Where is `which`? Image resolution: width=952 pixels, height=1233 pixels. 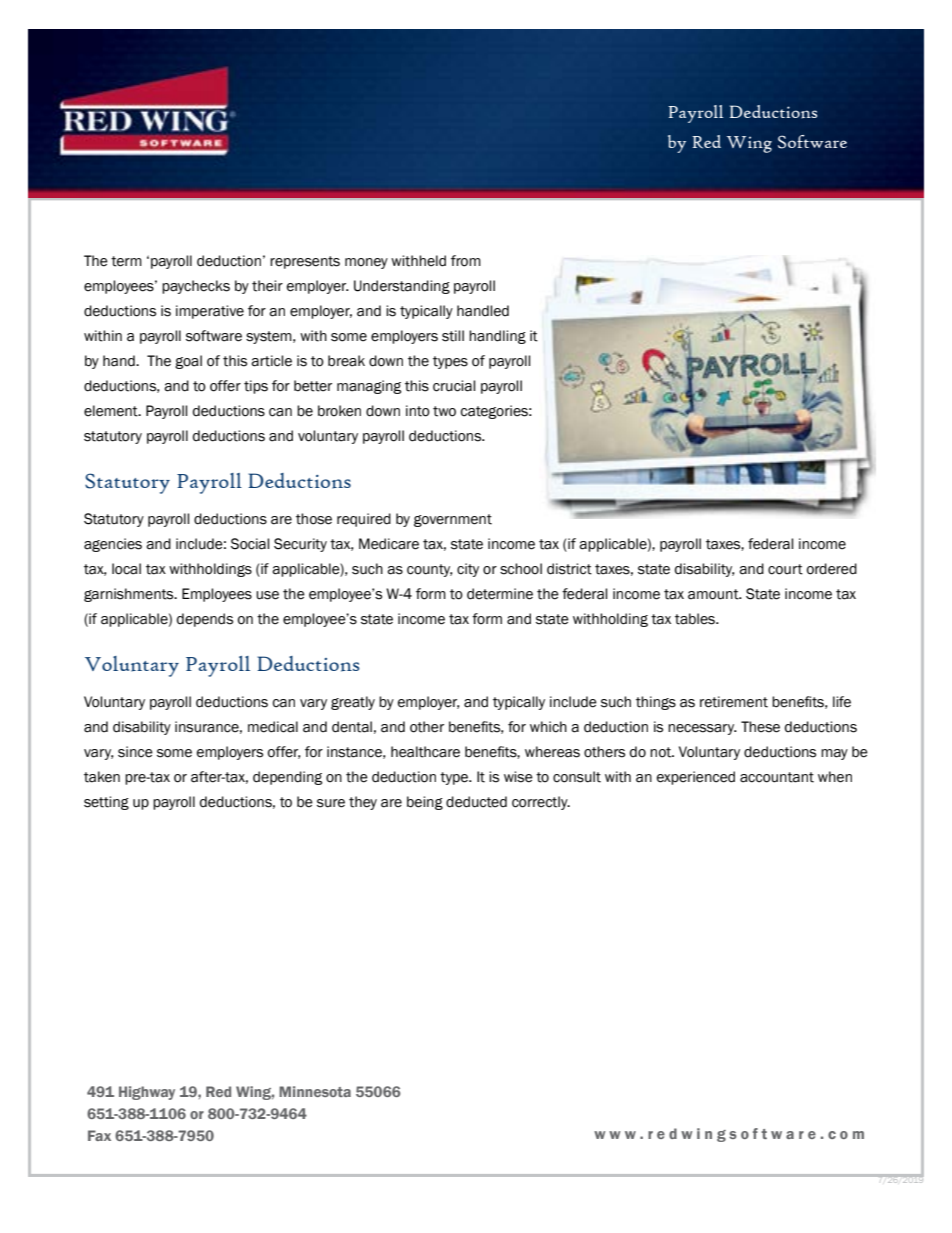
which is located at coordinates (548, 727).
